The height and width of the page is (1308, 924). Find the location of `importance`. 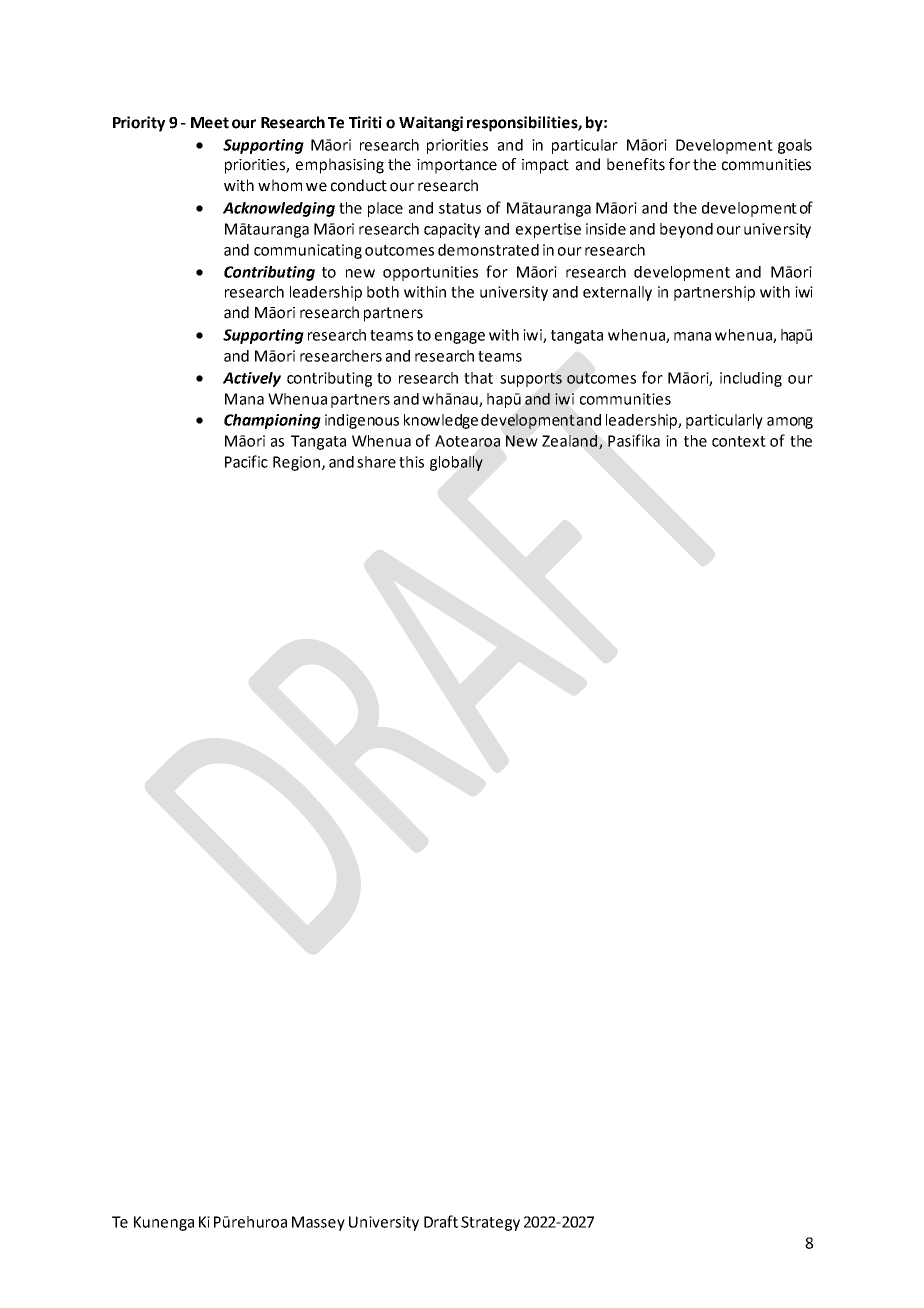

importance is located at coordinates (457, 166).
